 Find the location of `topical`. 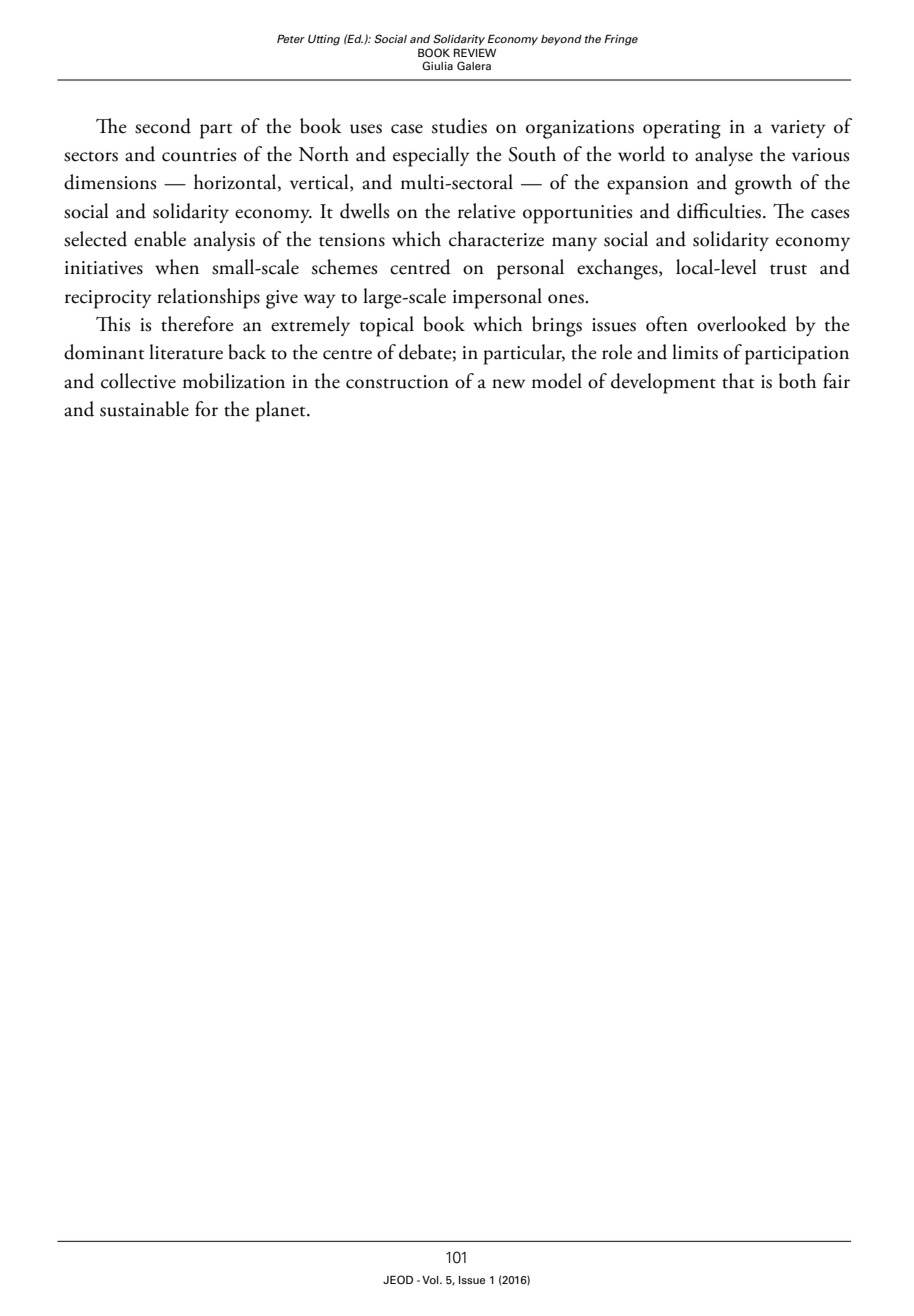

topical is located at coordinates (387, 326).
